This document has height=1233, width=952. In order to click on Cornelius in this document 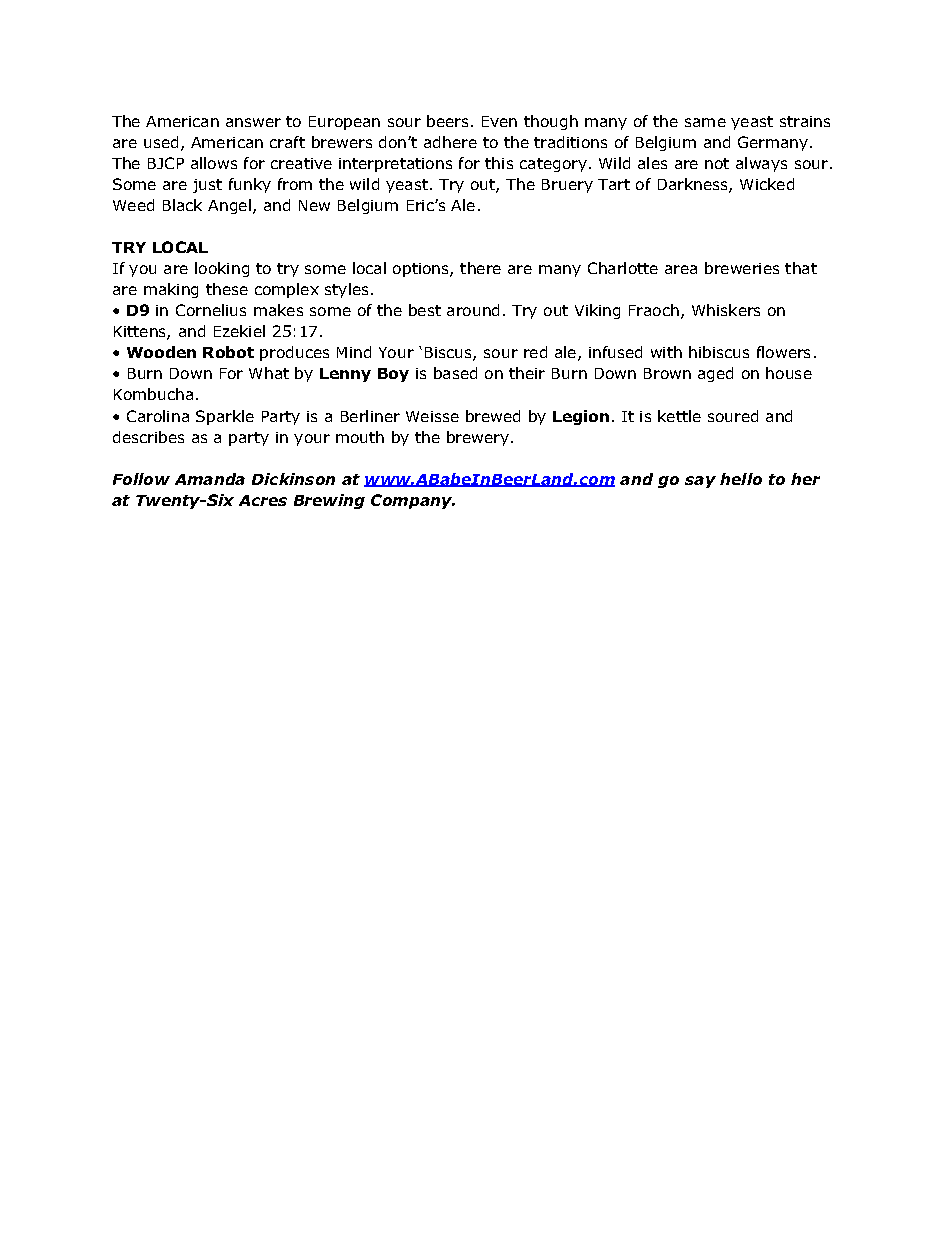, I will do `click(211, 310)`.
